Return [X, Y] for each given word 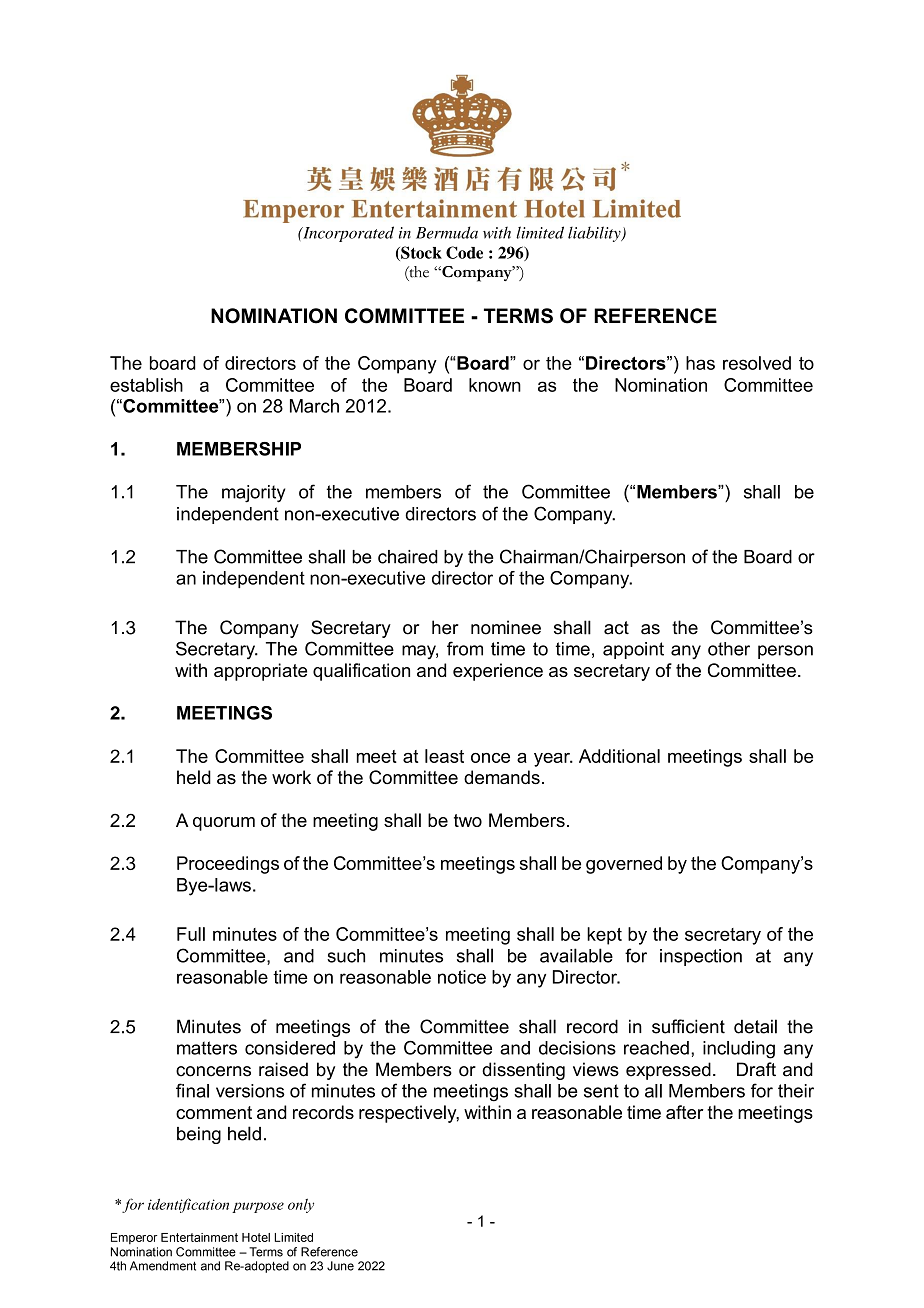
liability [595, 234]
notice [462, 977]
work [291, 777]
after [685, 1112]
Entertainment [199, 1237]
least [444, 756]
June [340, 1266]
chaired [408, 557]
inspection [701, 957]
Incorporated [347, 234]
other [729, 649]
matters [207, 1048]
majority [253, 494]
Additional [619, 756]
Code [464, 252]
